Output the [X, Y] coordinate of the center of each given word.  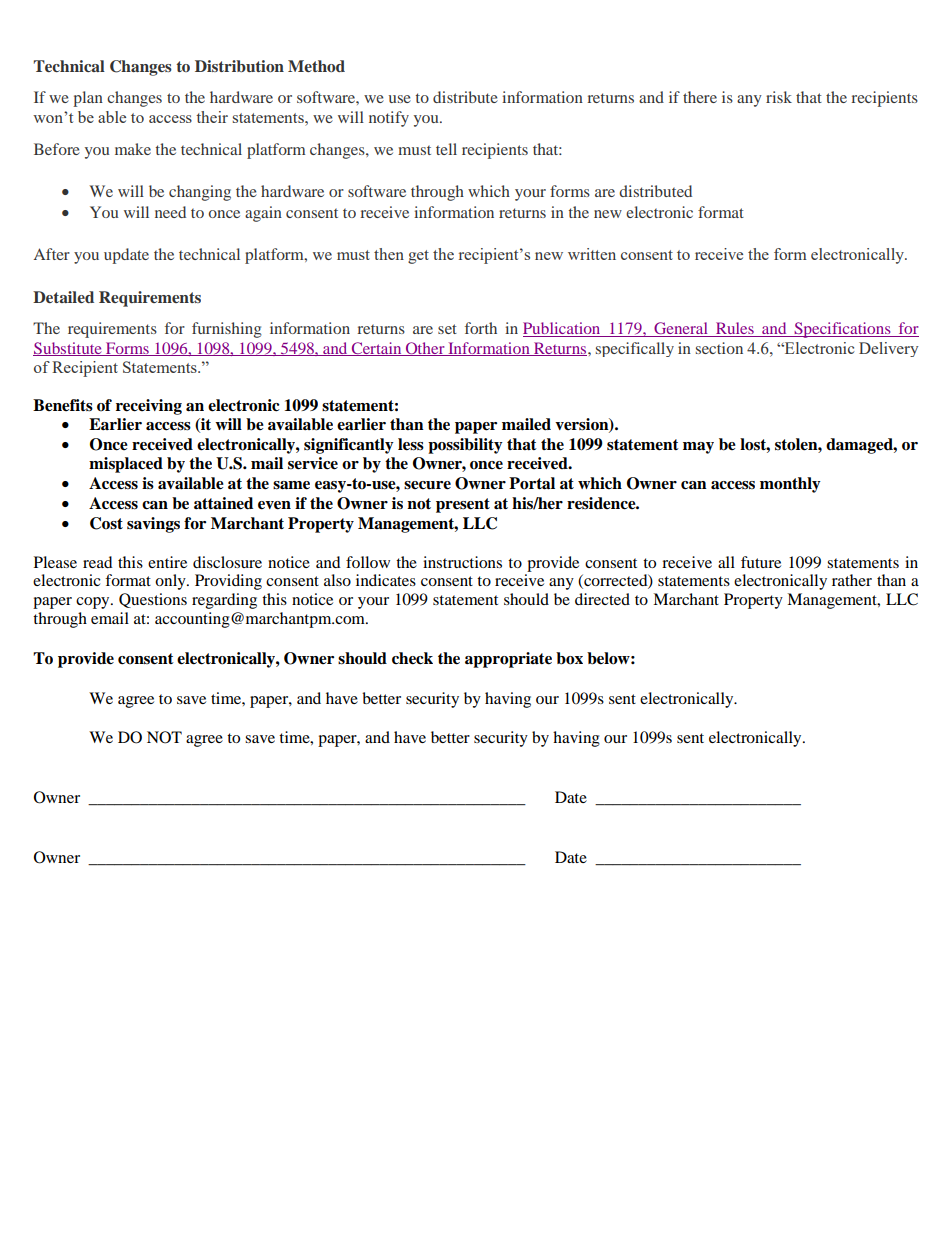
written [592, 254]
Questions [153, 600]
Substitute [68, 349]
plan [88, 99]
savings [153, 525]
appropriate [508, 660]
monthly [790, 485]
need [170, 212]
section [719, 348]
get [418, 257]
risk [779, 97]
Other [425, 349]
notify [389, 119]
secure [427, 485]
